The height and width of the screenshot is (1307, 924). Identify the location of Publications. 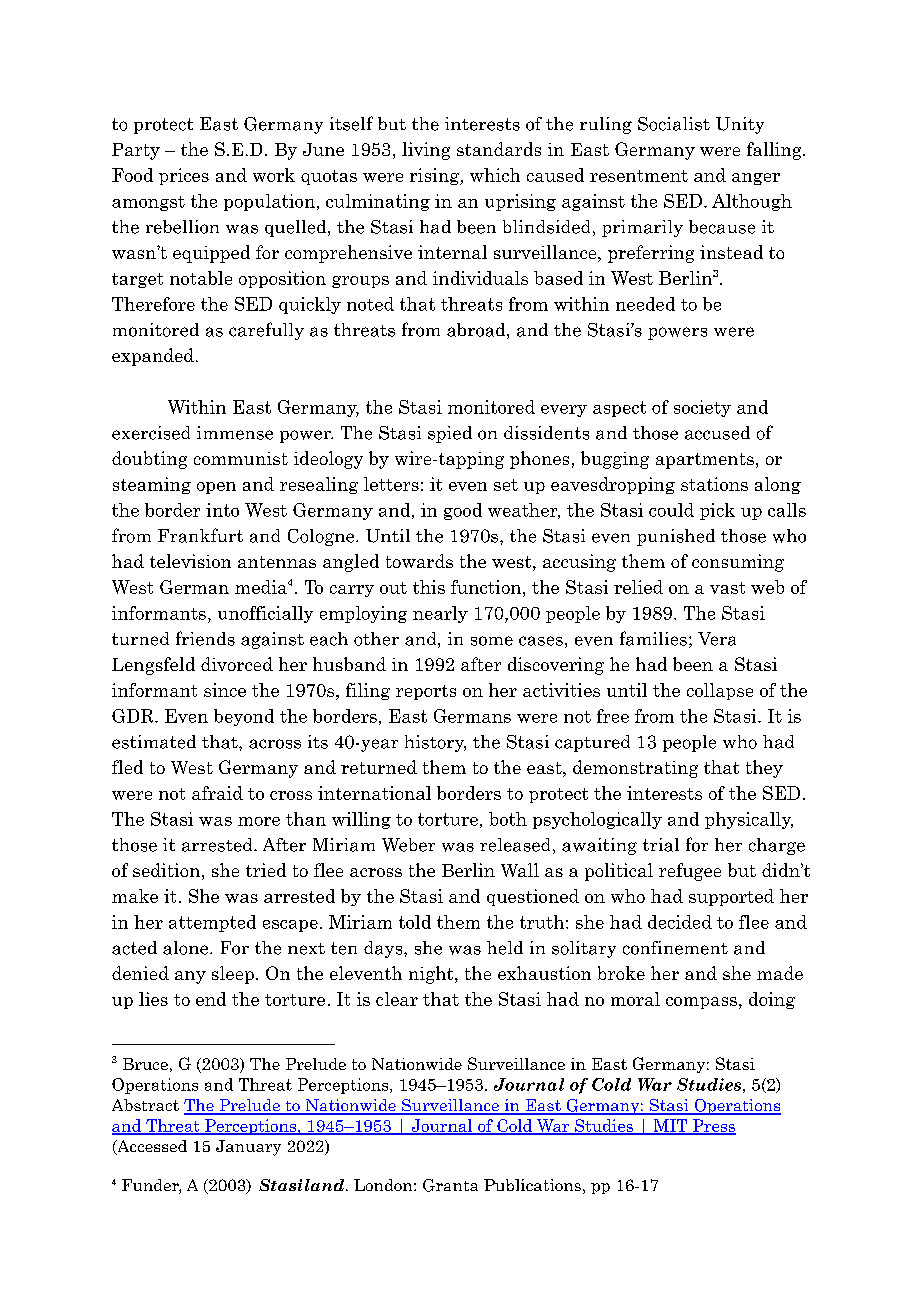
(532, 1185).
